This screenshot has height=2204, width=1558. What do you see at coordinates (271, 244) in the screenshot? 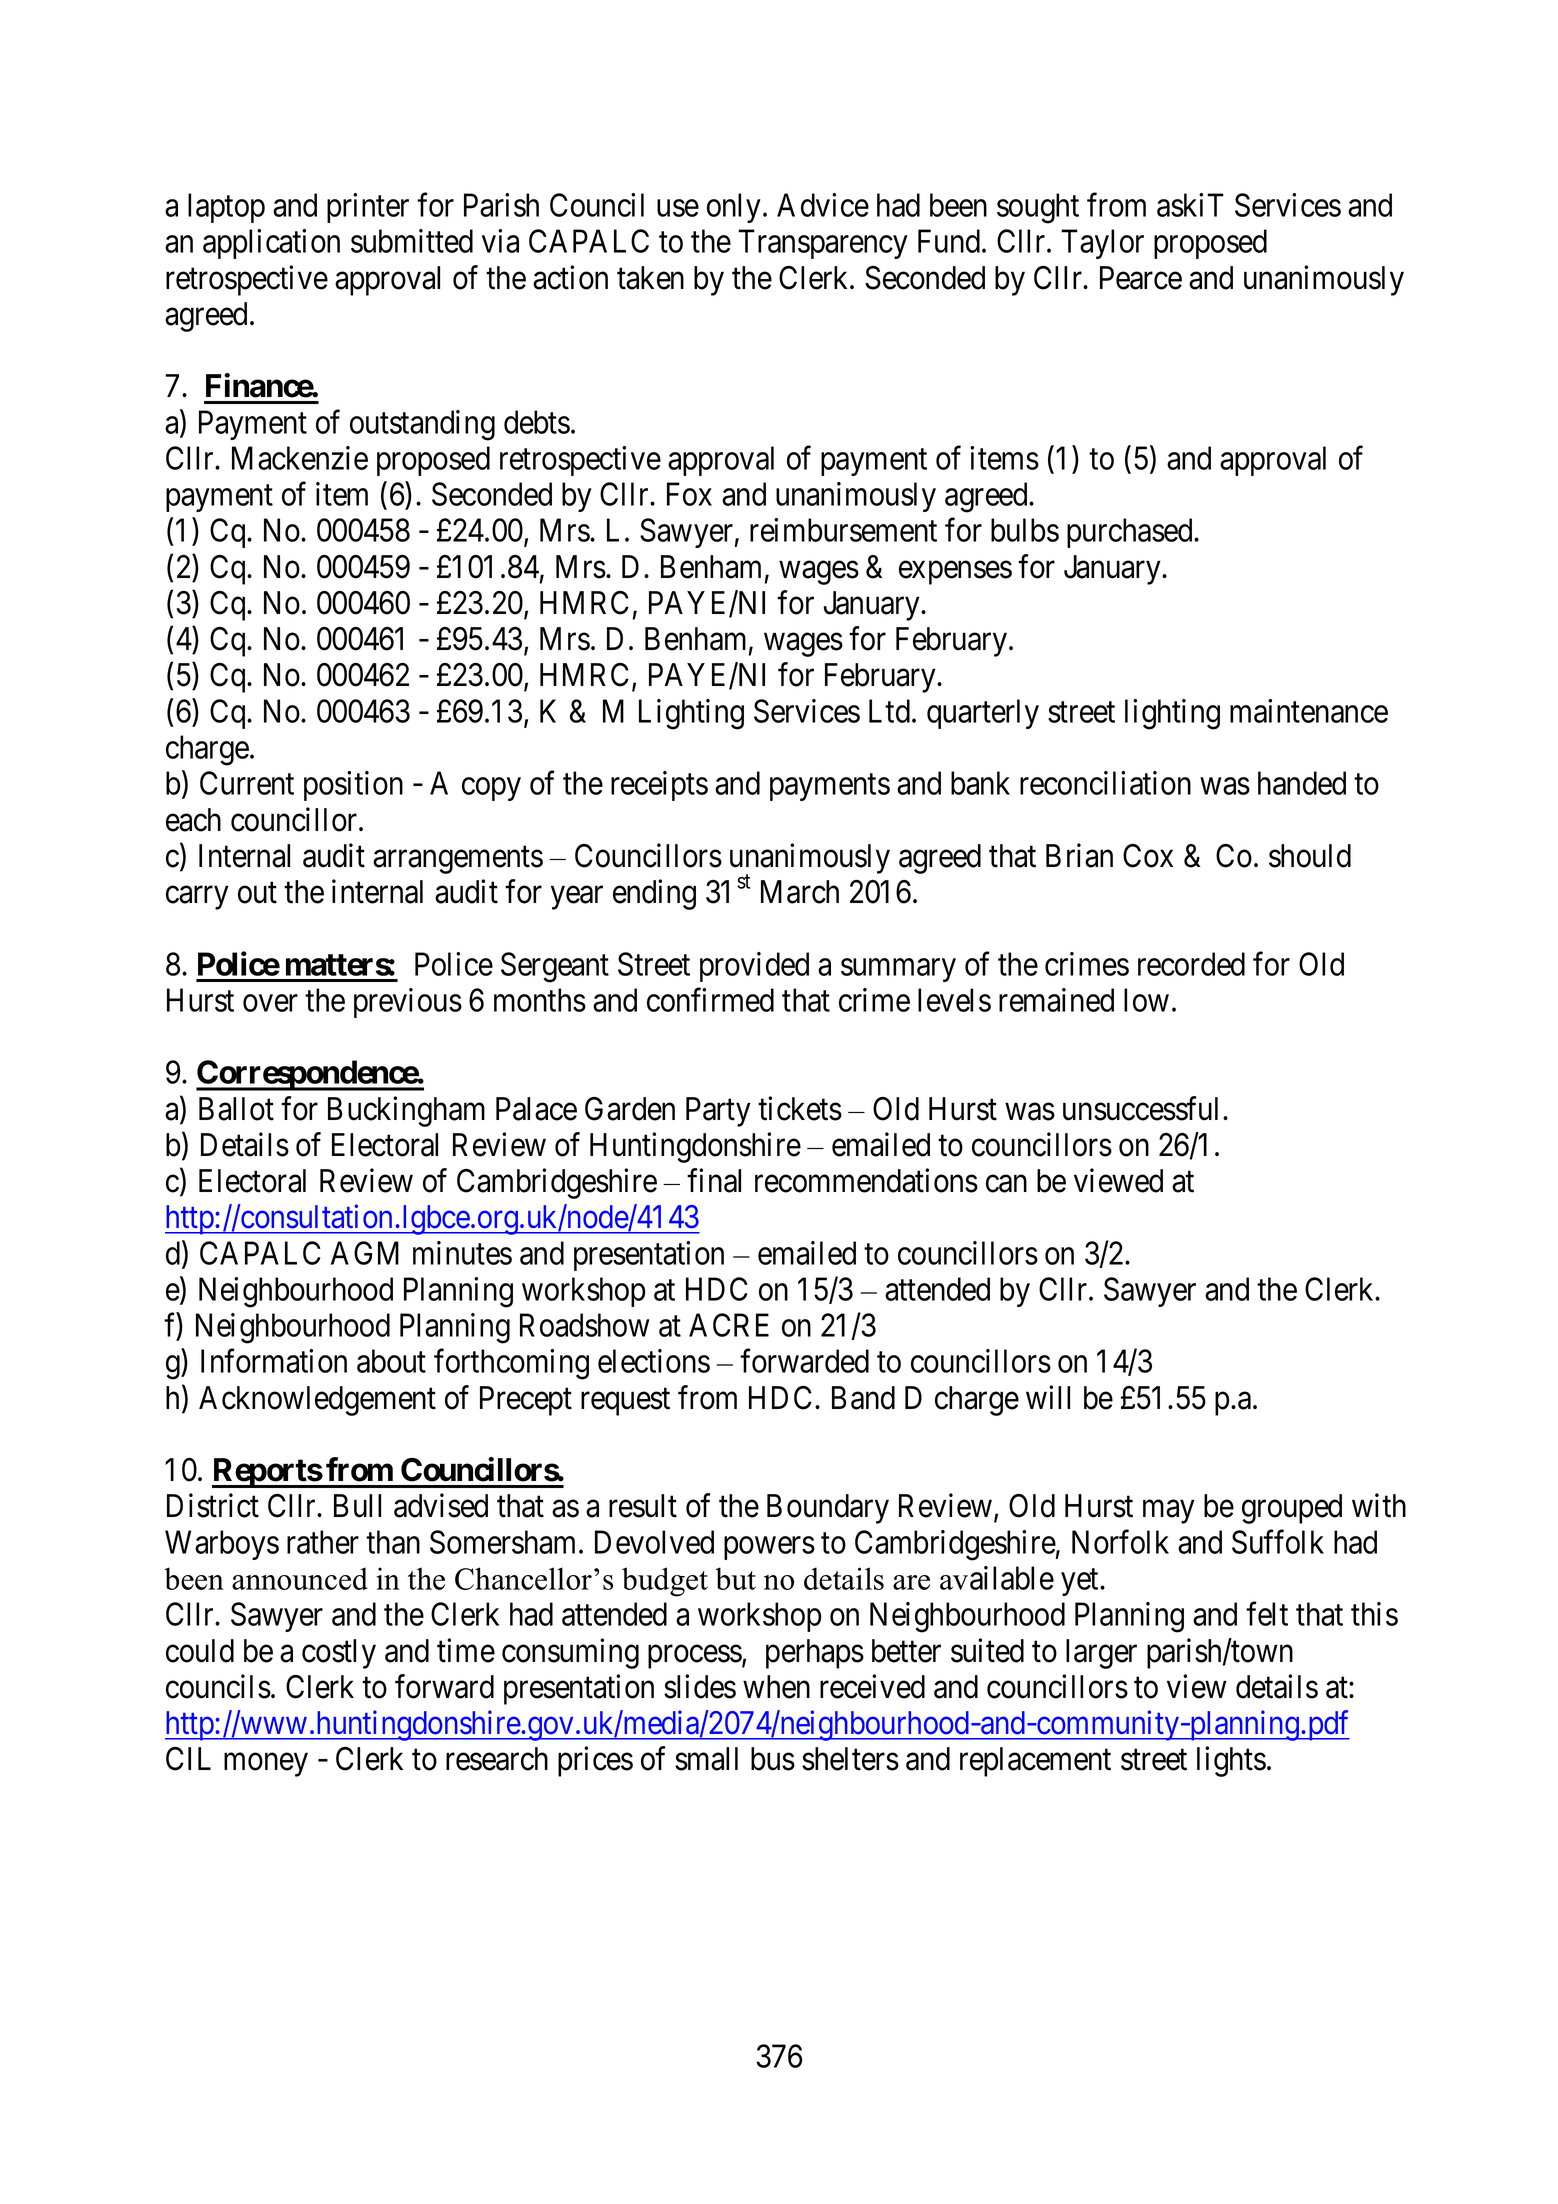
I see `application` at bounding box center [271, 244].
